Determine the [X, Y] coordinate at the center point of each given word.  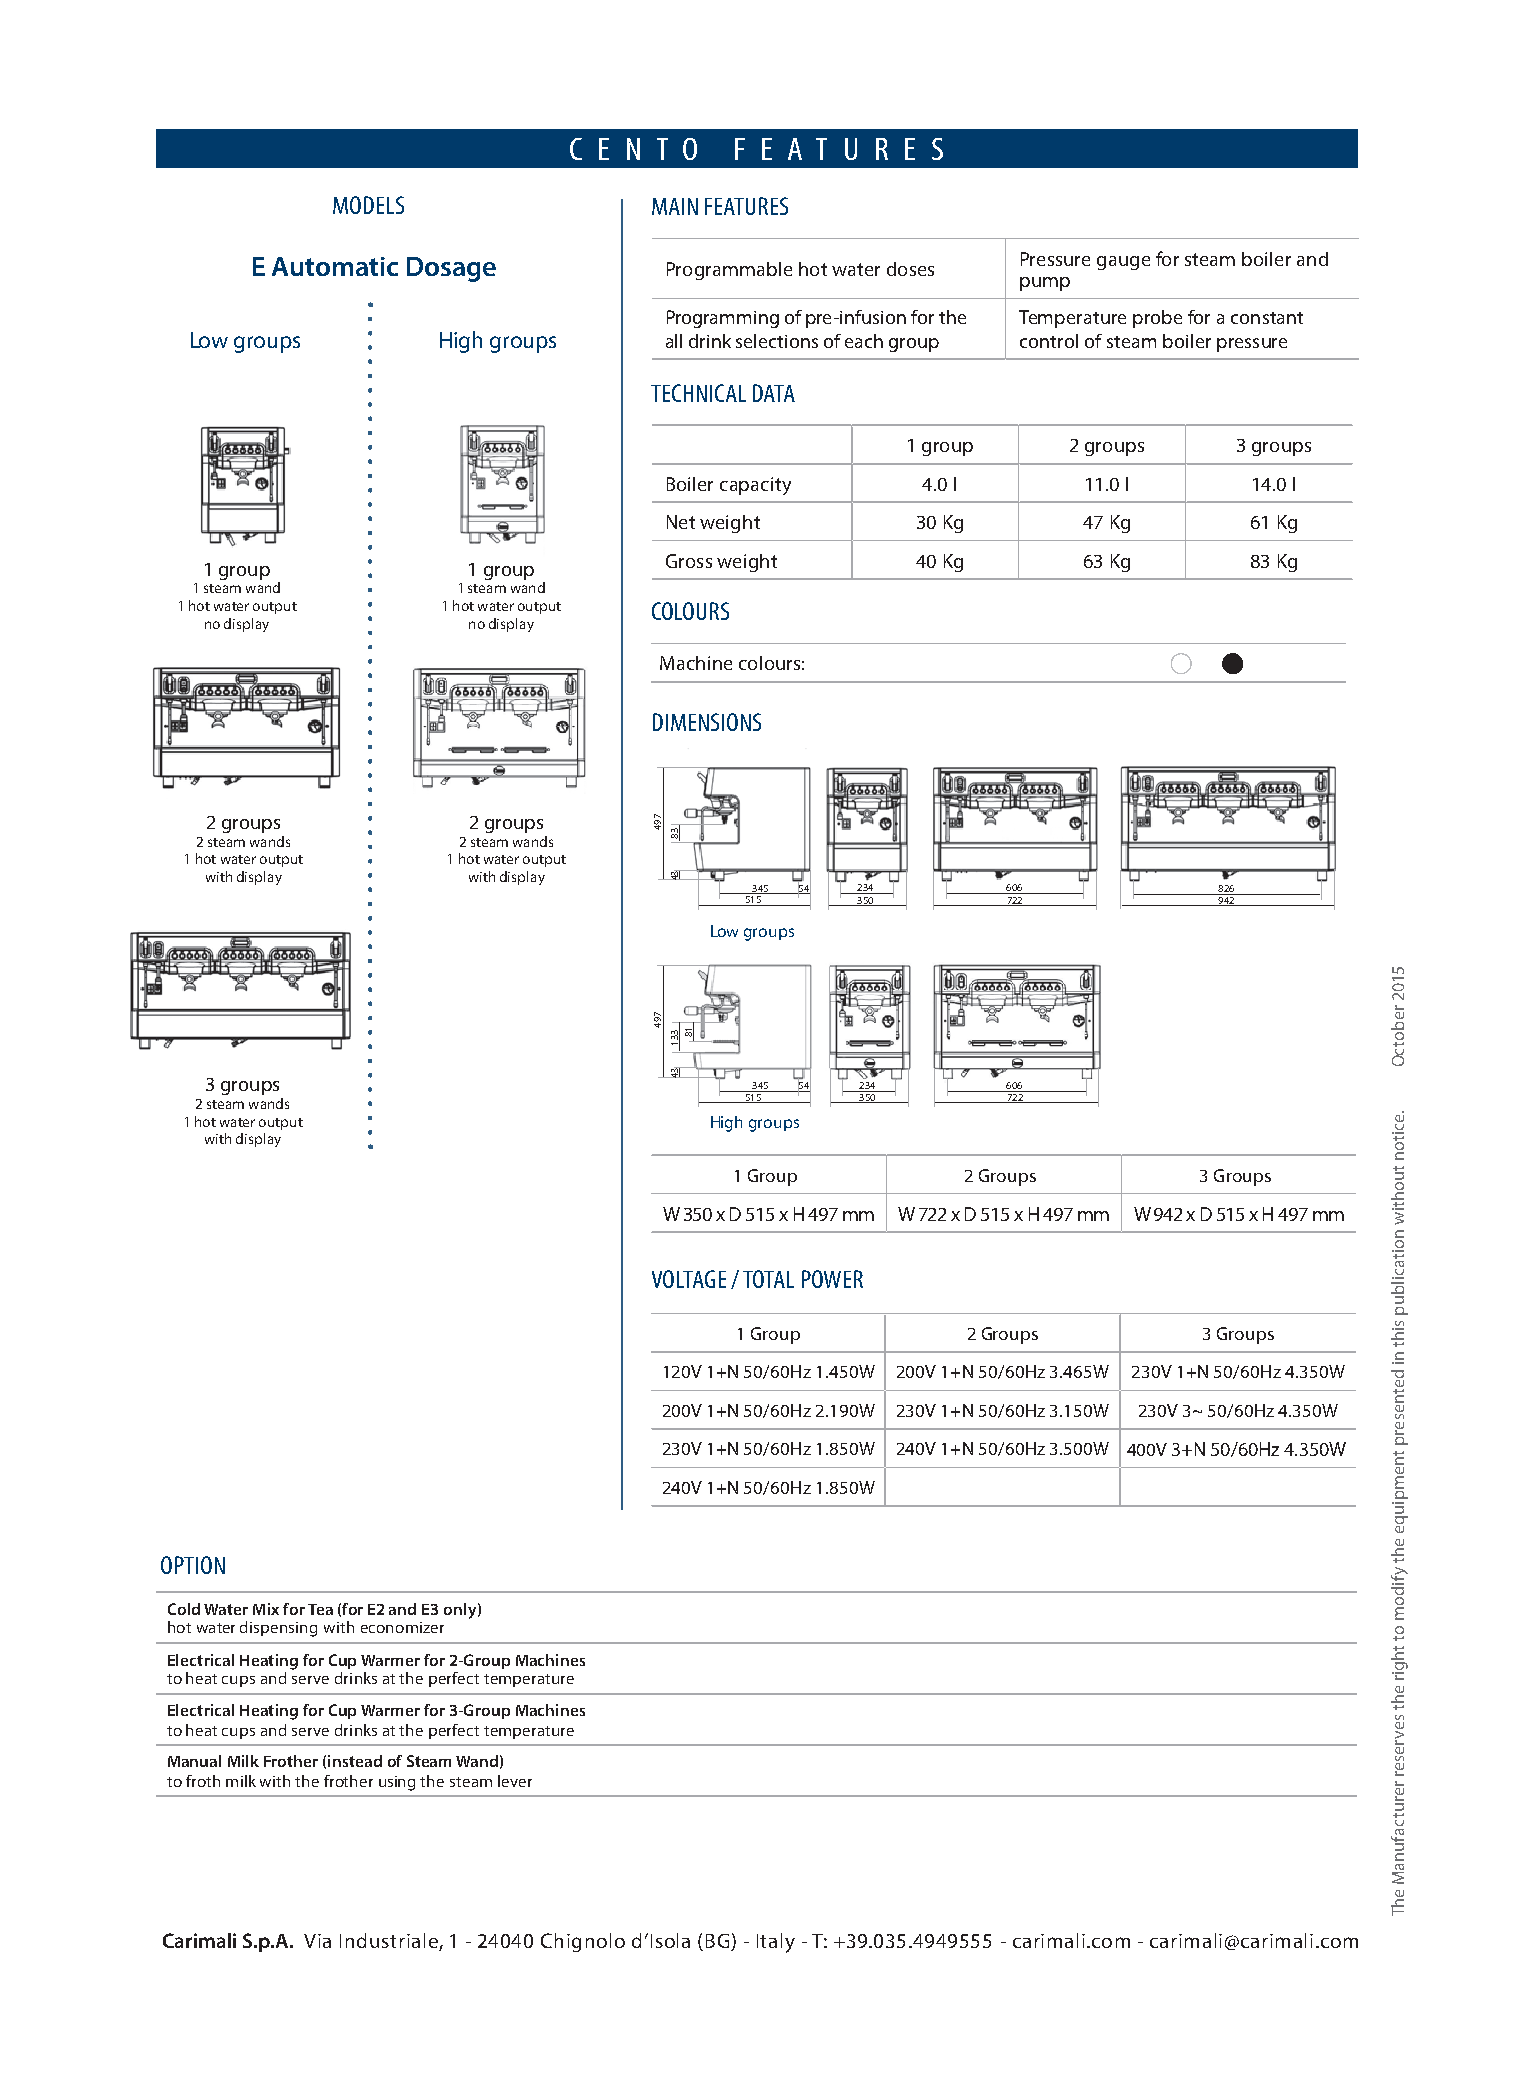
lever [515, 1781]
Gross [689, 561]
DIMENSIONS [707, 722]
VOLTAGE [689, 1279]
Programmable [729, 271]
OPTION [193, 1565]
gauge [1123, 263]
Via [317, 1941]
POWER [832, 1279]
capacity [755, 486]
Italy [776, 1943]
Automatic [335, 266]
